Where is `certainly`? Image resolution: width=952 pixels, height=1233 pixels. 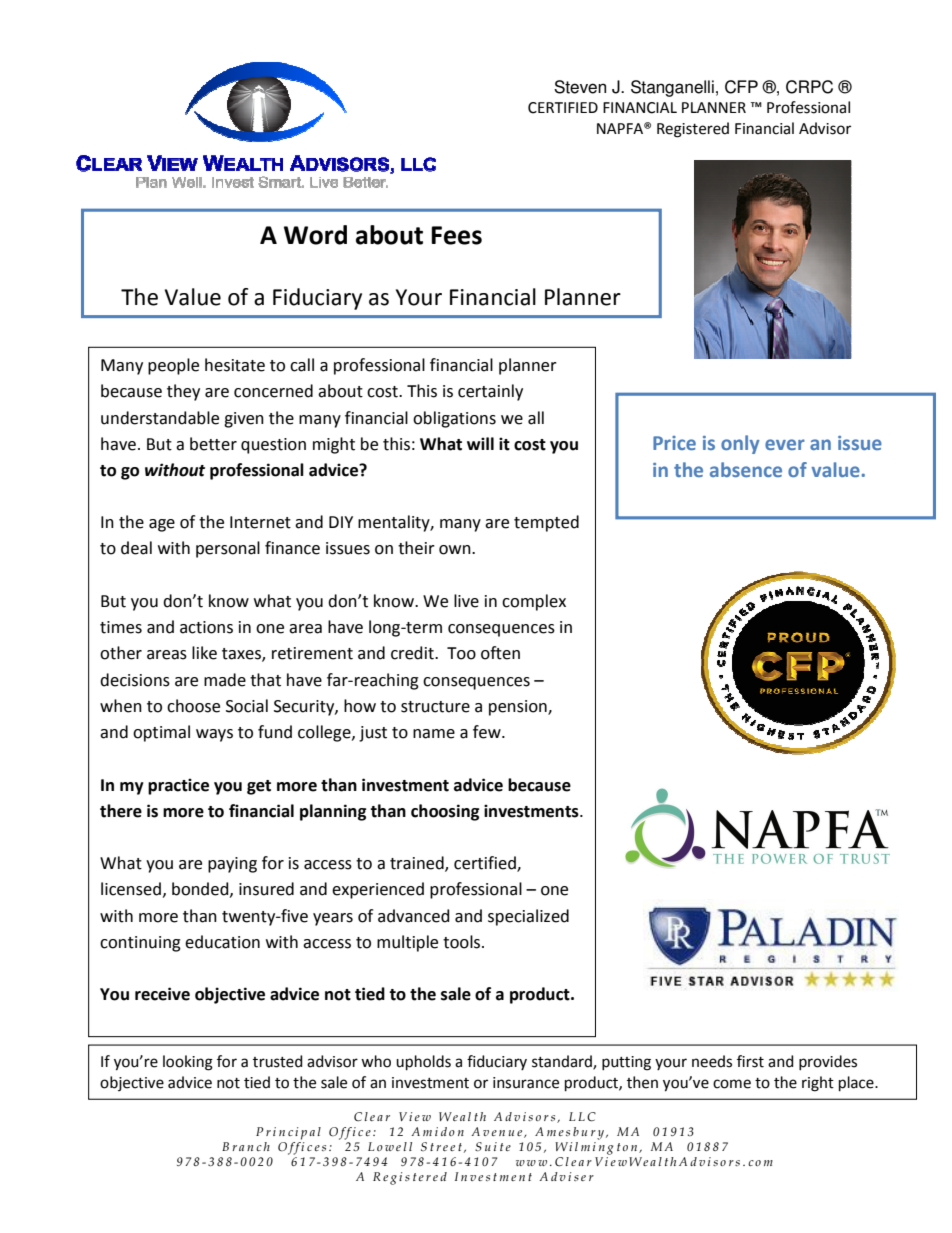 certainly is located at coordinates (490, 392).
